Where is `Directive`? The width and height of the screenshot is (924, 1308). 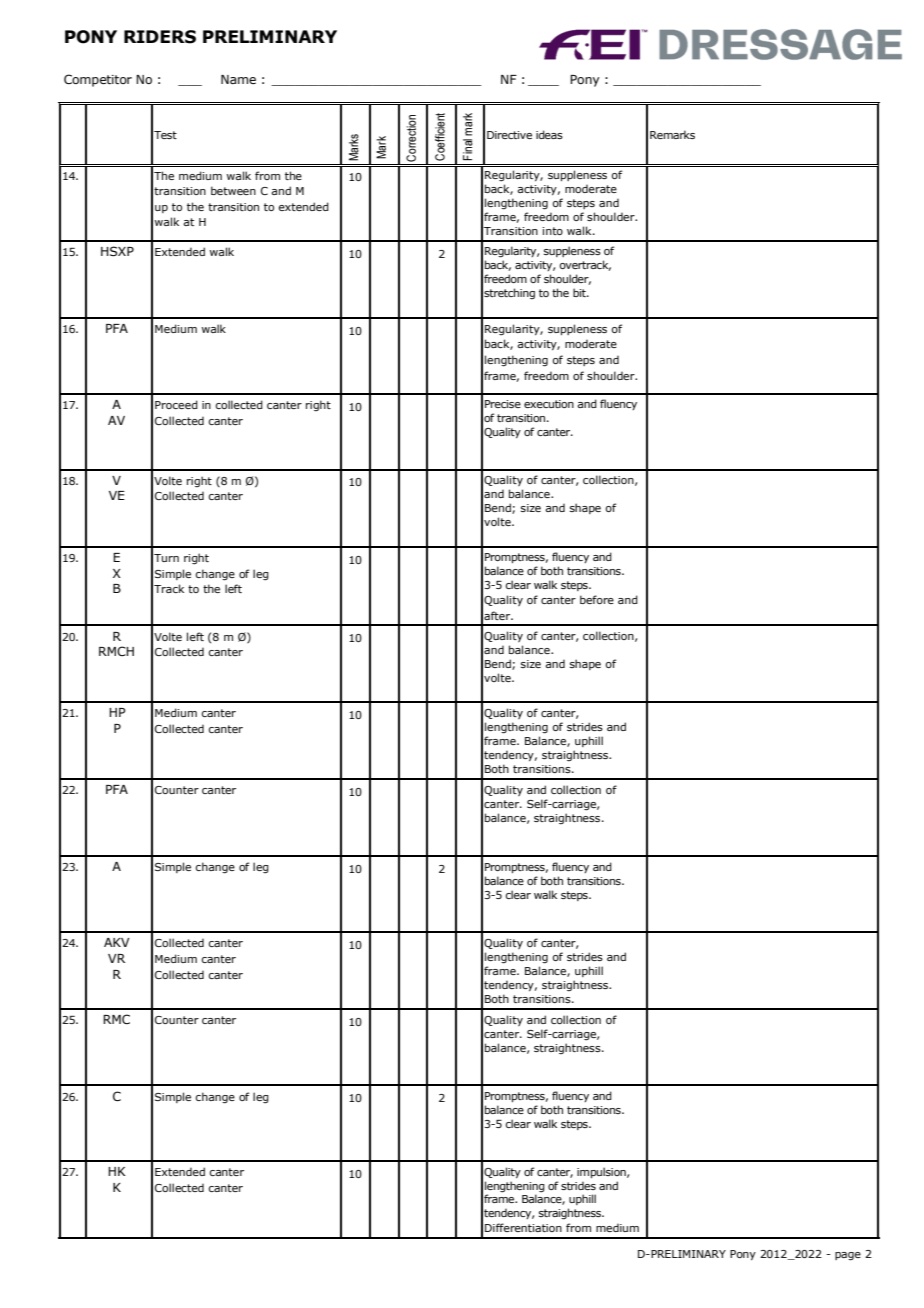
Directive is located at coordinates (509, 135).
